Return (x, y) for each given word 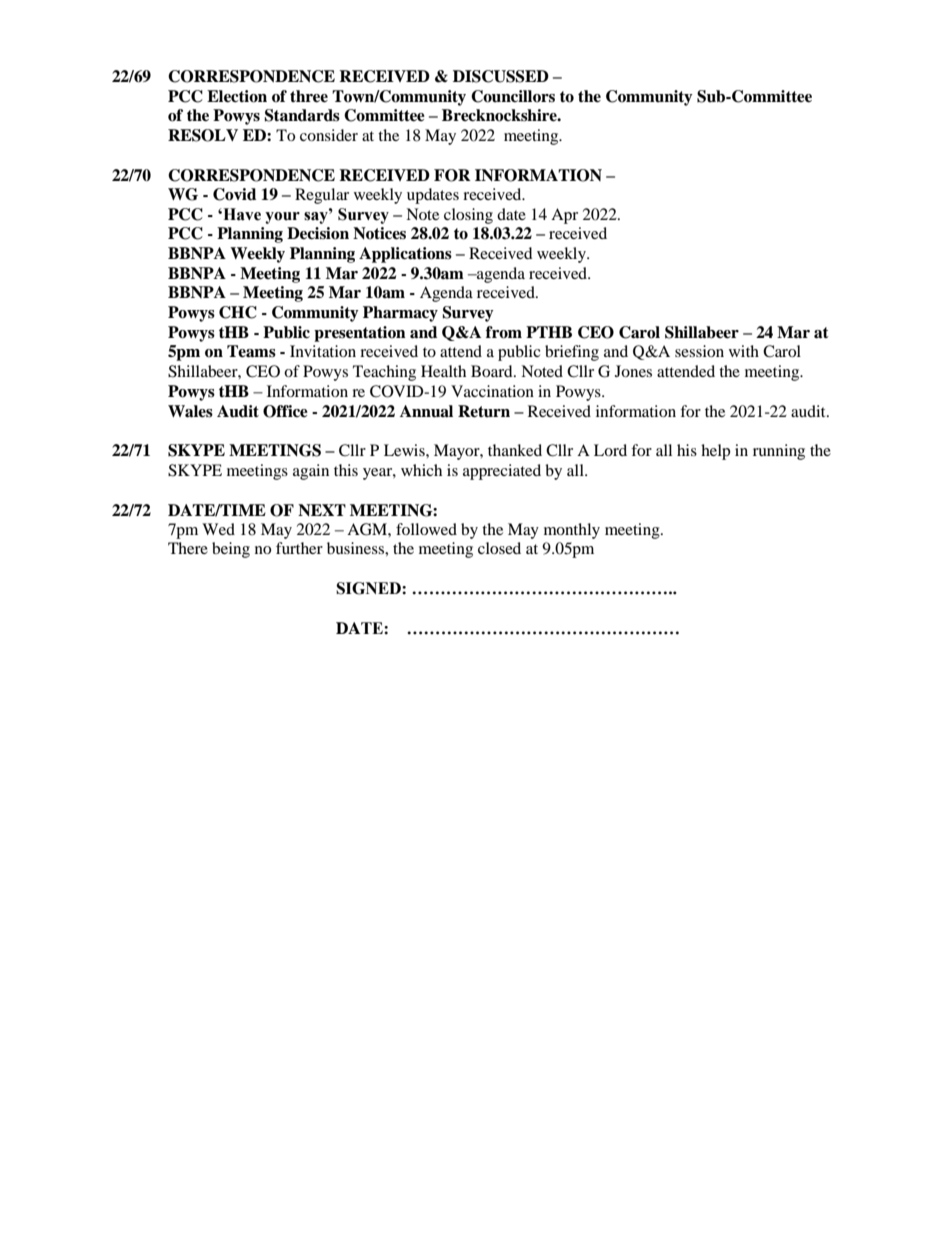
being (231, 550)
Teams (251, 351)
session (699, 351)
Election (237, 96)
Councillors (513, 96)
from (504, 332)
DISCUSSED (501, 76)
